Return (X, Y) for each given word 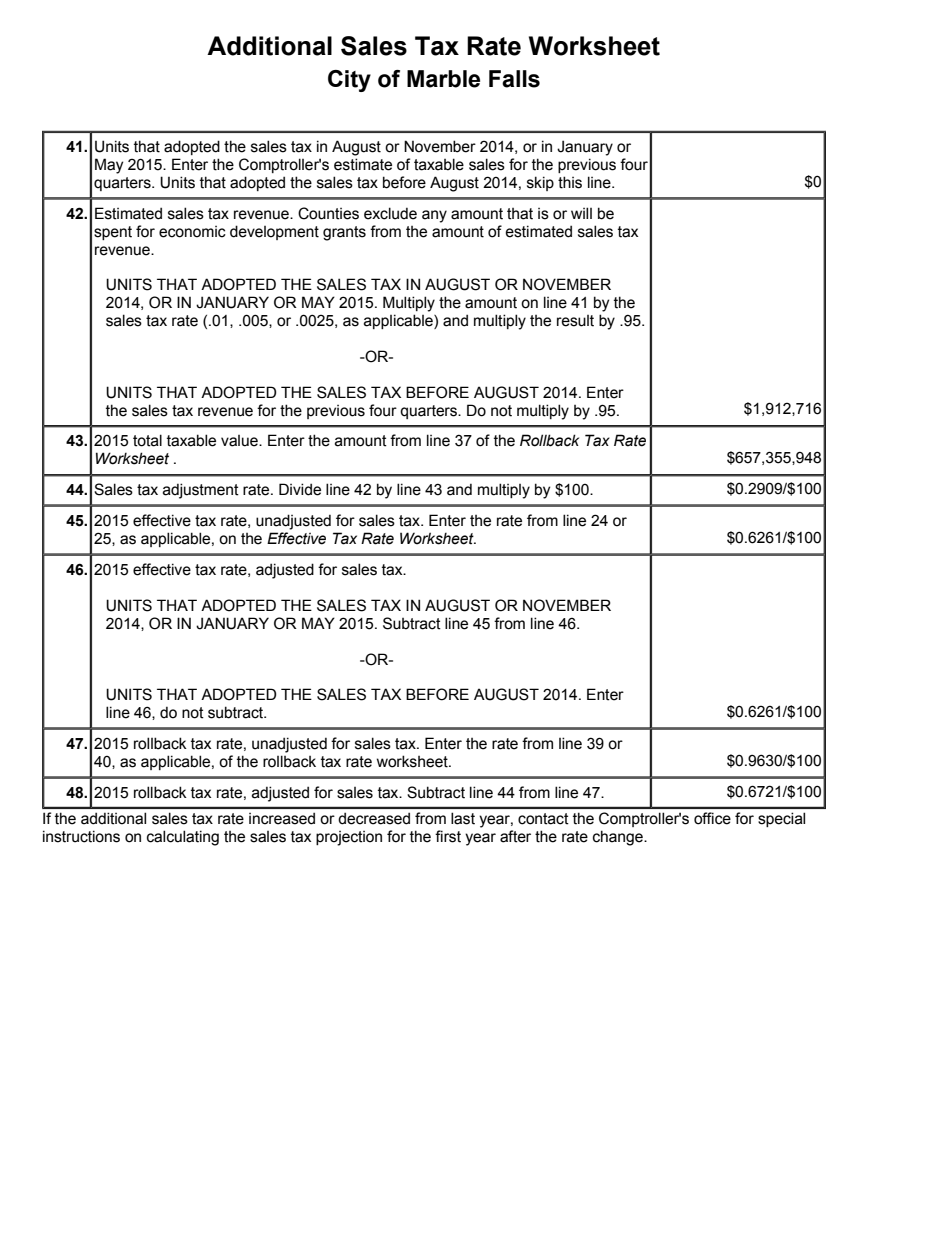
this (570, 182)
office (712, 818)
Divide (300, 489)
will (581, 213)
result (575, 321)
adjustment (201, 491)
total (147, 440)
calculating (183, 838)
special (781, 820)
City (349, 81)
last (463, 819)
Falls (514, 79)
